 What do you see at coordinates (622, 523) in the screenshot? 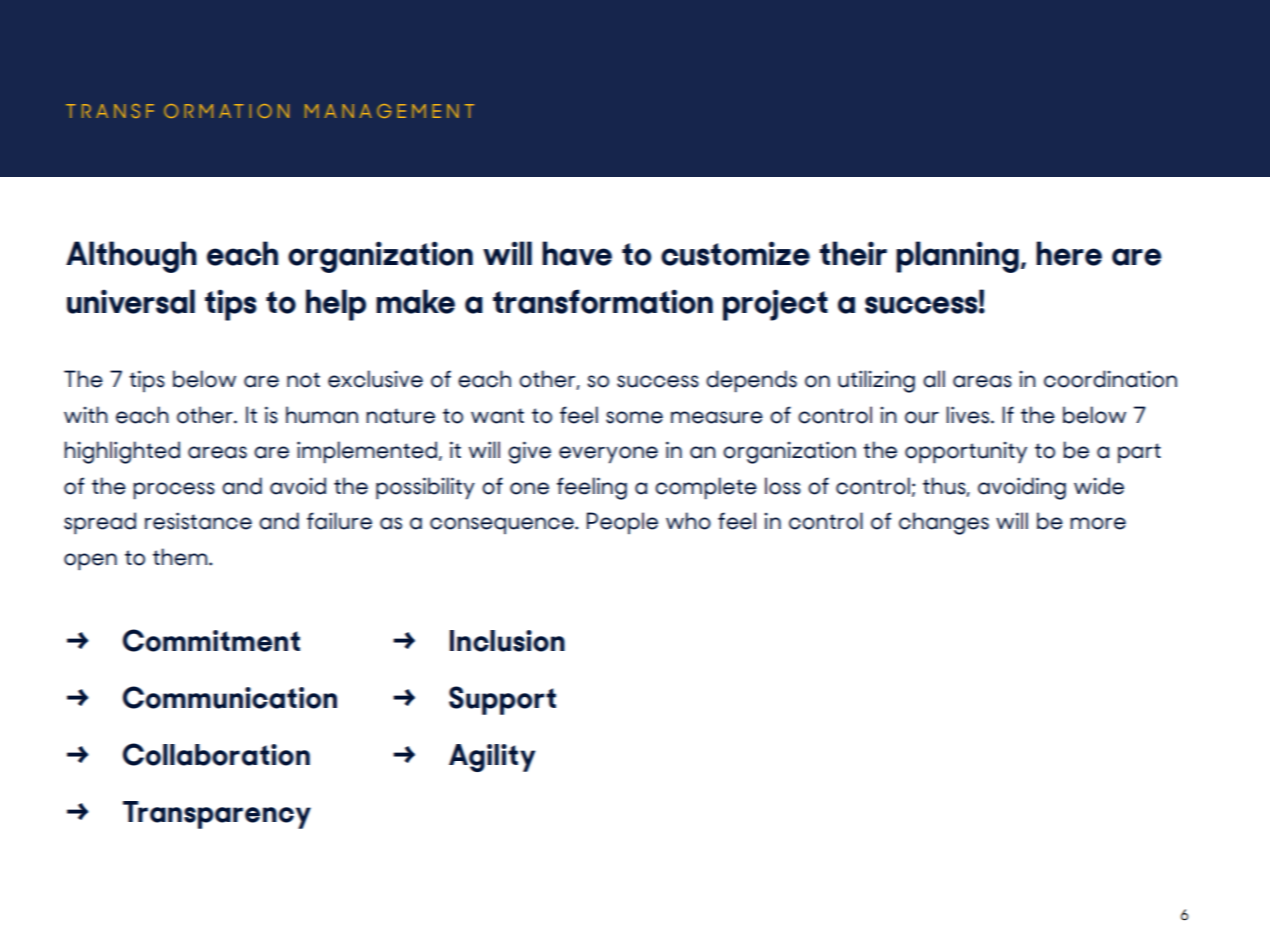
I see `People` at bounding box center [622, 523].
